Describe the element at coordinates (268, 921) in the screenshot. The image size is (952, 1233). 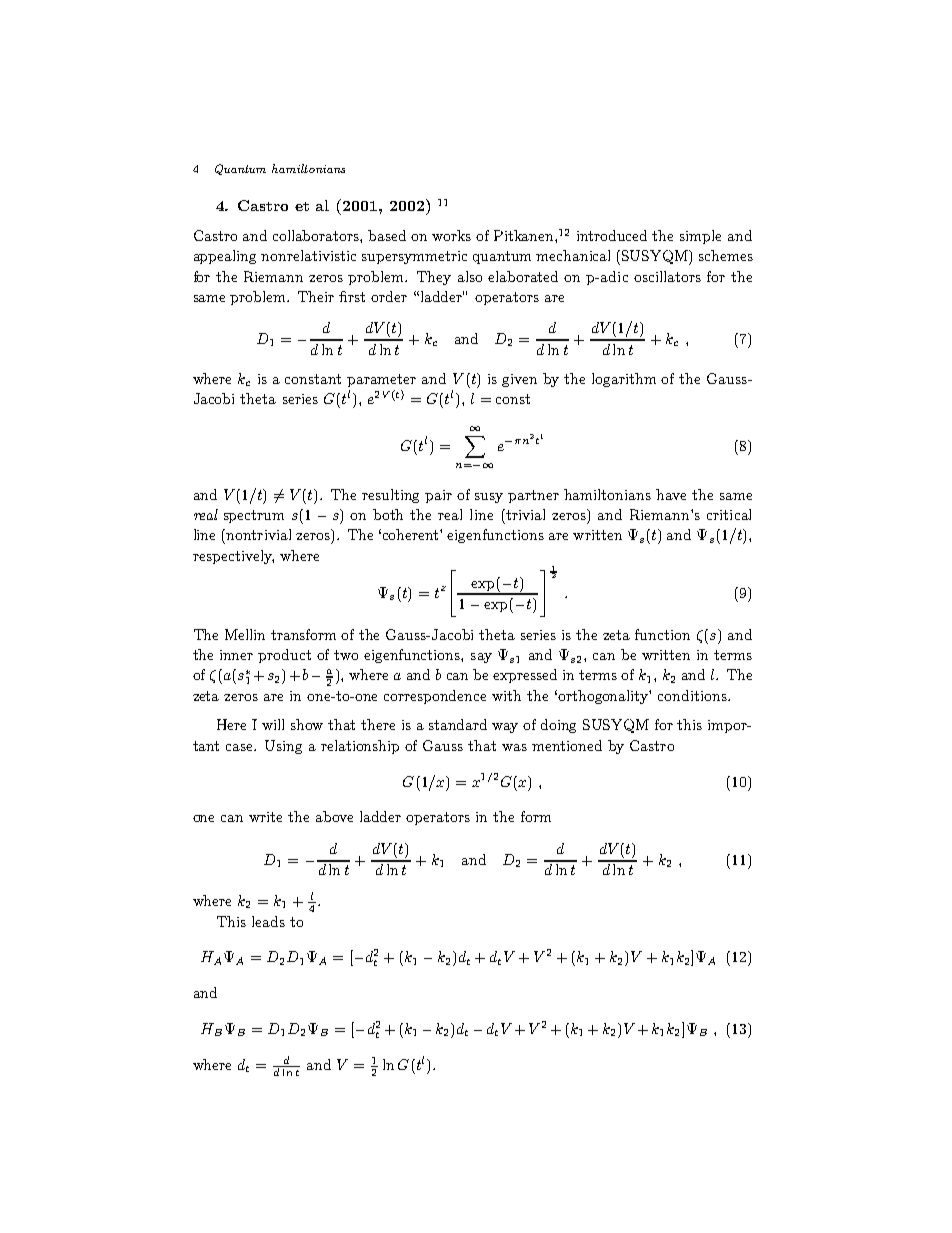
I see `leads` at that location.
